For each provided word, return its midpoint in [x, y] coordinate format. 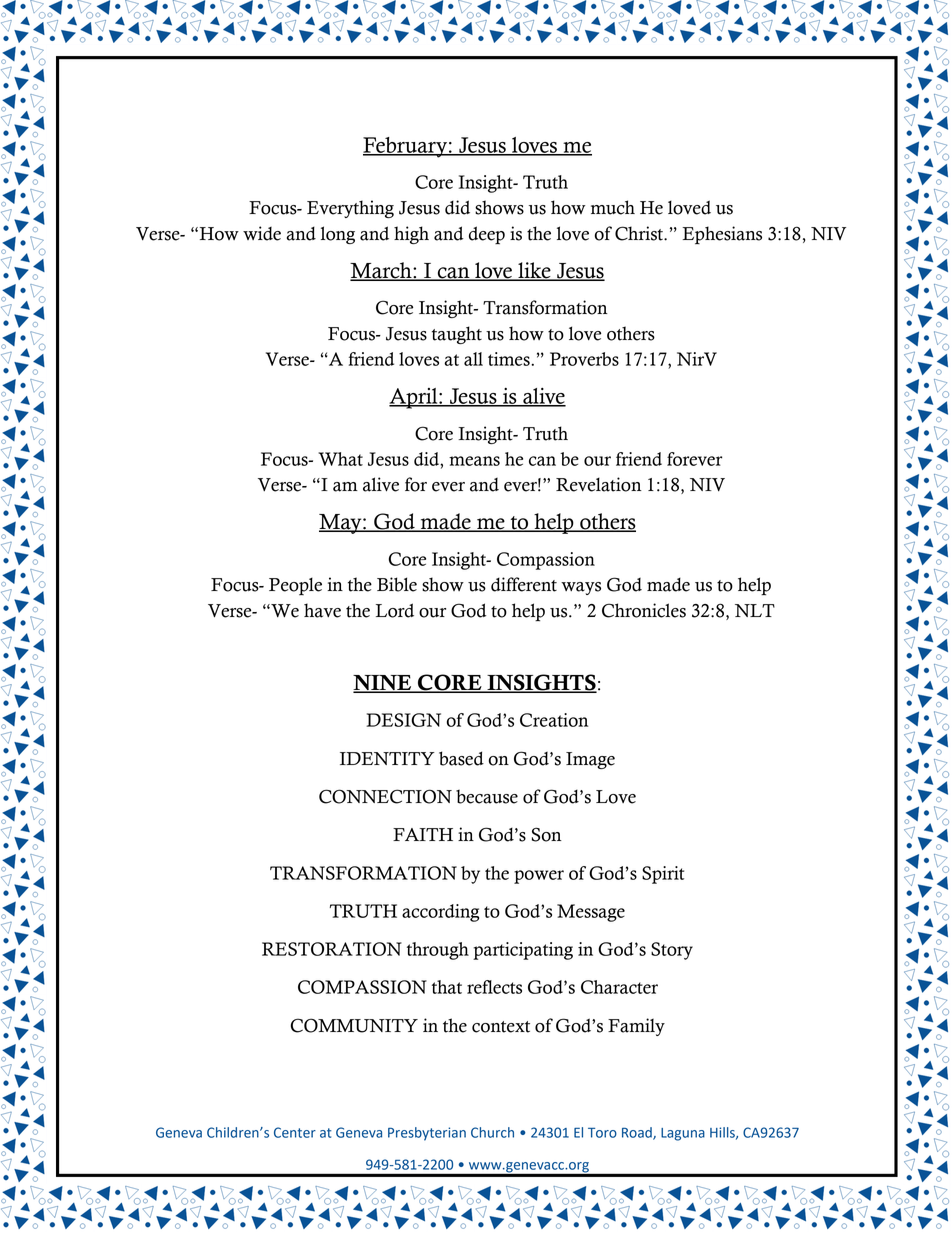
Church [492, 1132]
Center [295, 1132]
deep [487, 235]
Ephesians [722, 235]
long [338, 235]
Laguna [683, 1134]
